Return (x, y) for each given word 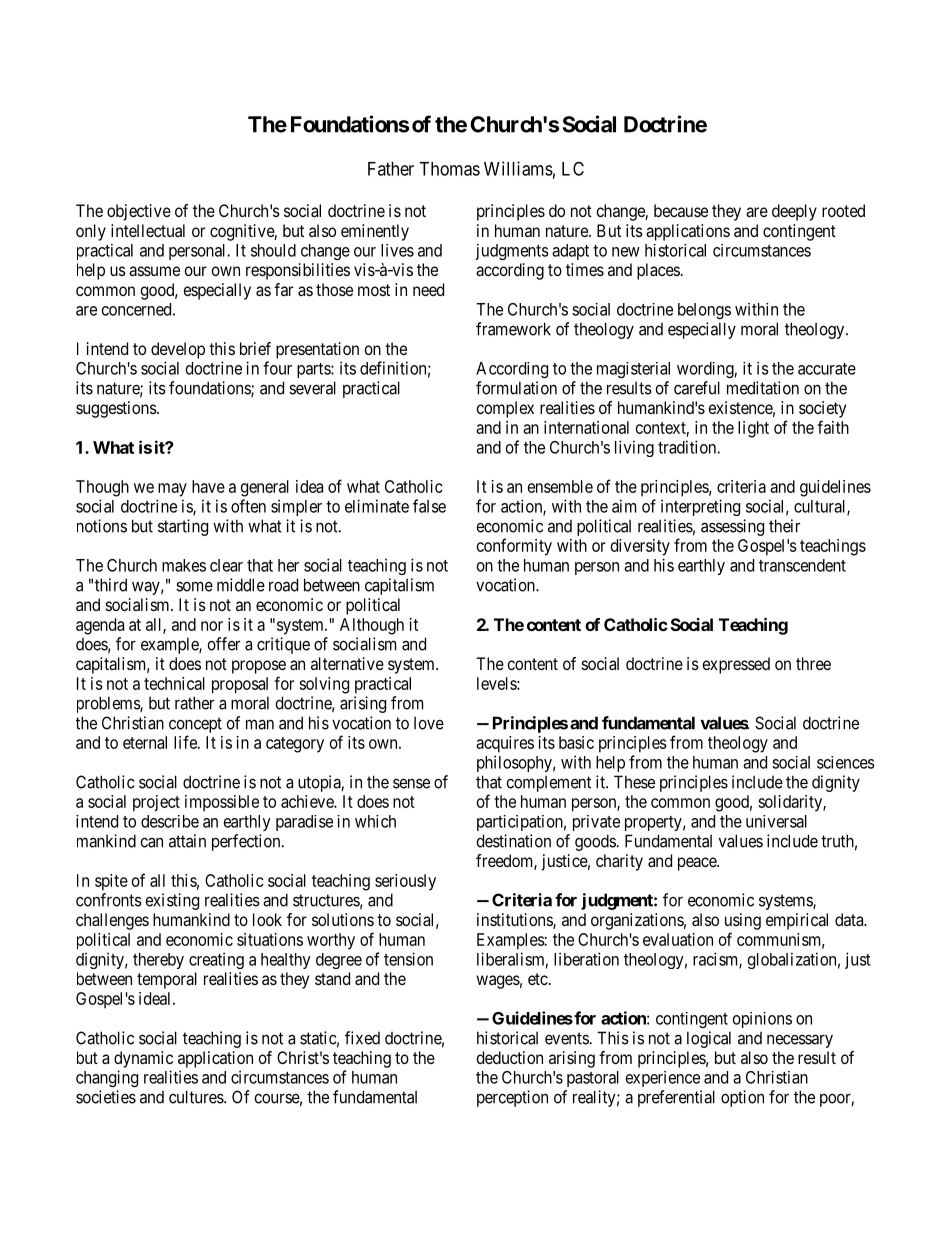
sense (411, 783)
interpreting (700, 507)
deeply (794, 212)
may (172, 490)
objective (139, 212)
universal (776, 821)
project (156, 803)
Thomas (449, 169)
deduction (510, 1057)
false (429, 506)
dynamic (143, 1059)
